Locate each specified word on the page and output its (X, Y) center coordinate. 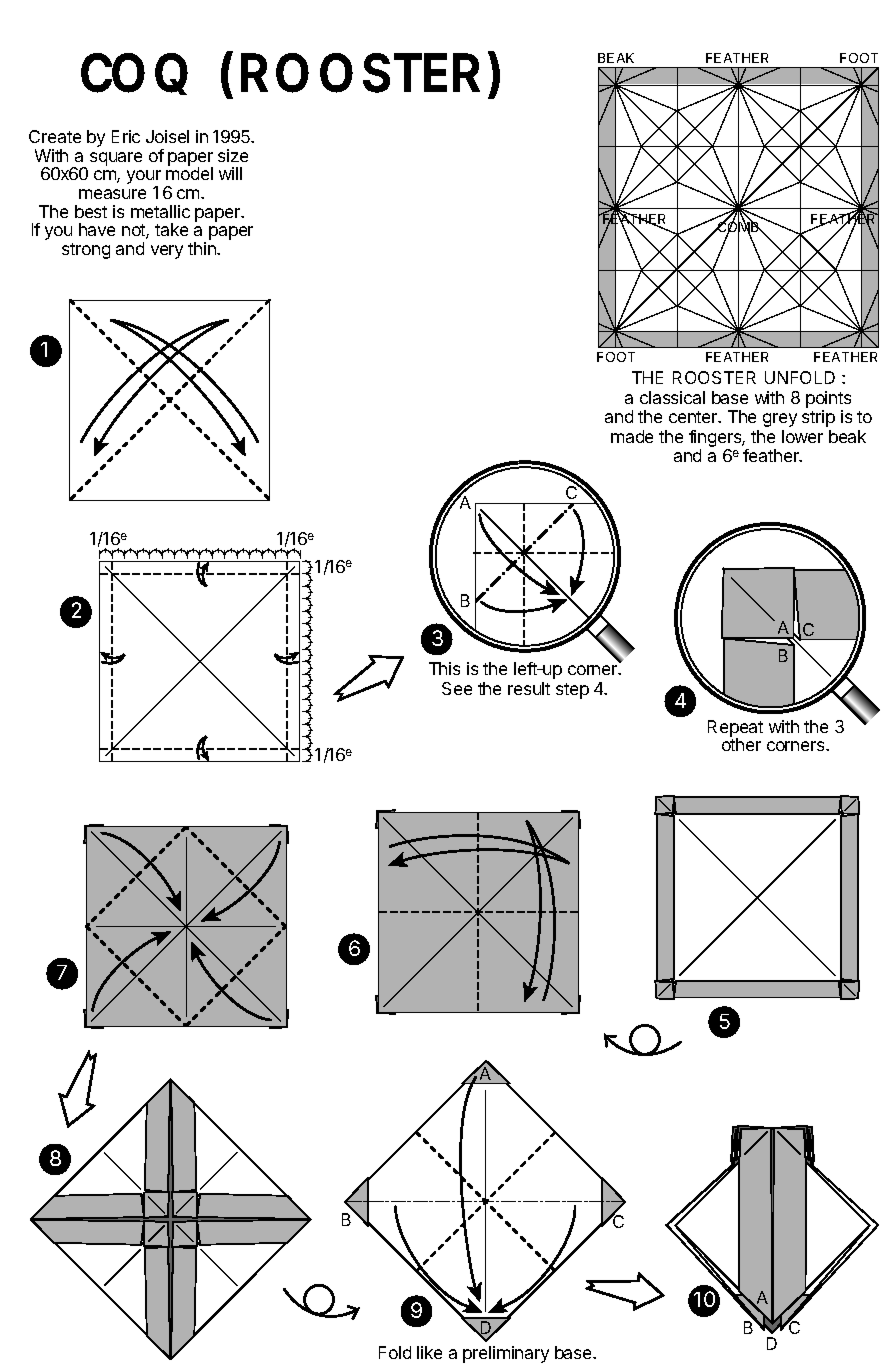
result (529, 688)
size (233, 155)
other (741, 743)
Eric (126, 136)
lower (802, 436)
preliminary (506, 1354)
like (429, 1352)
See (457, 688)
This (444, 668)
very (167, 252)
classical (672, 397)
